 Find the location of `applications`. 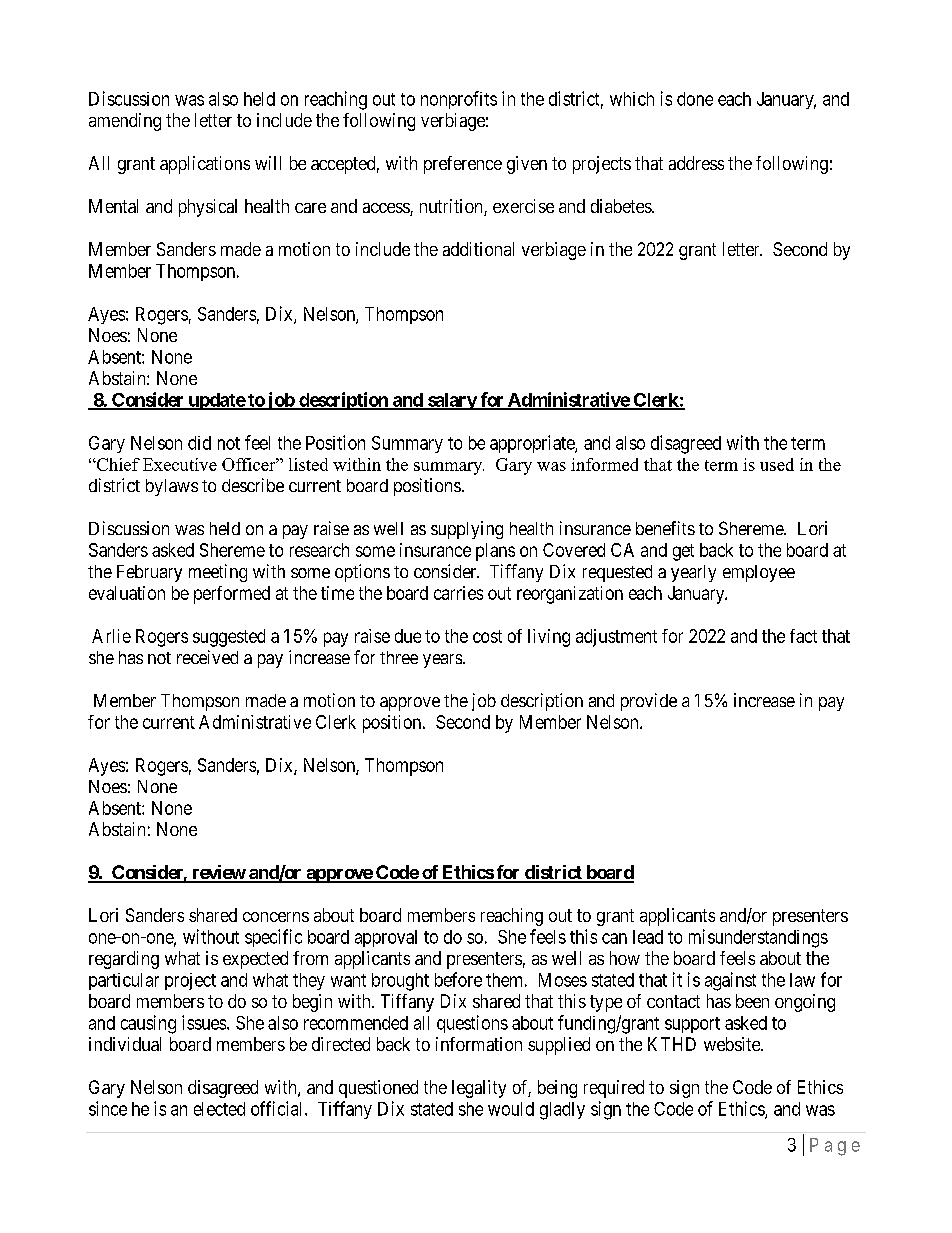

applications is located at coordinates (205, 165).
